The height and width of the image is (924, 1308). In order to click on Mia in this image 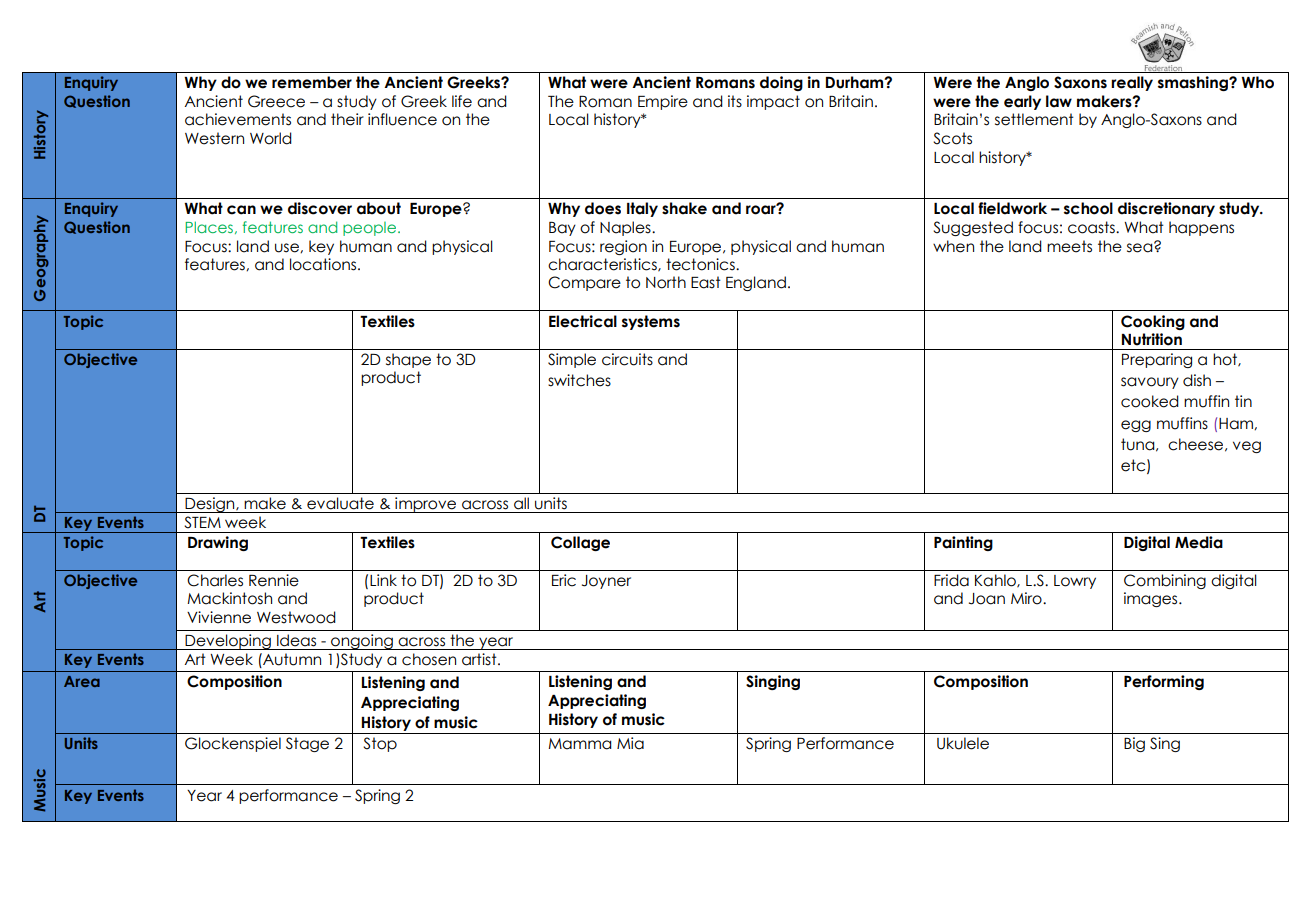, I will do `click(630, 743)`.
